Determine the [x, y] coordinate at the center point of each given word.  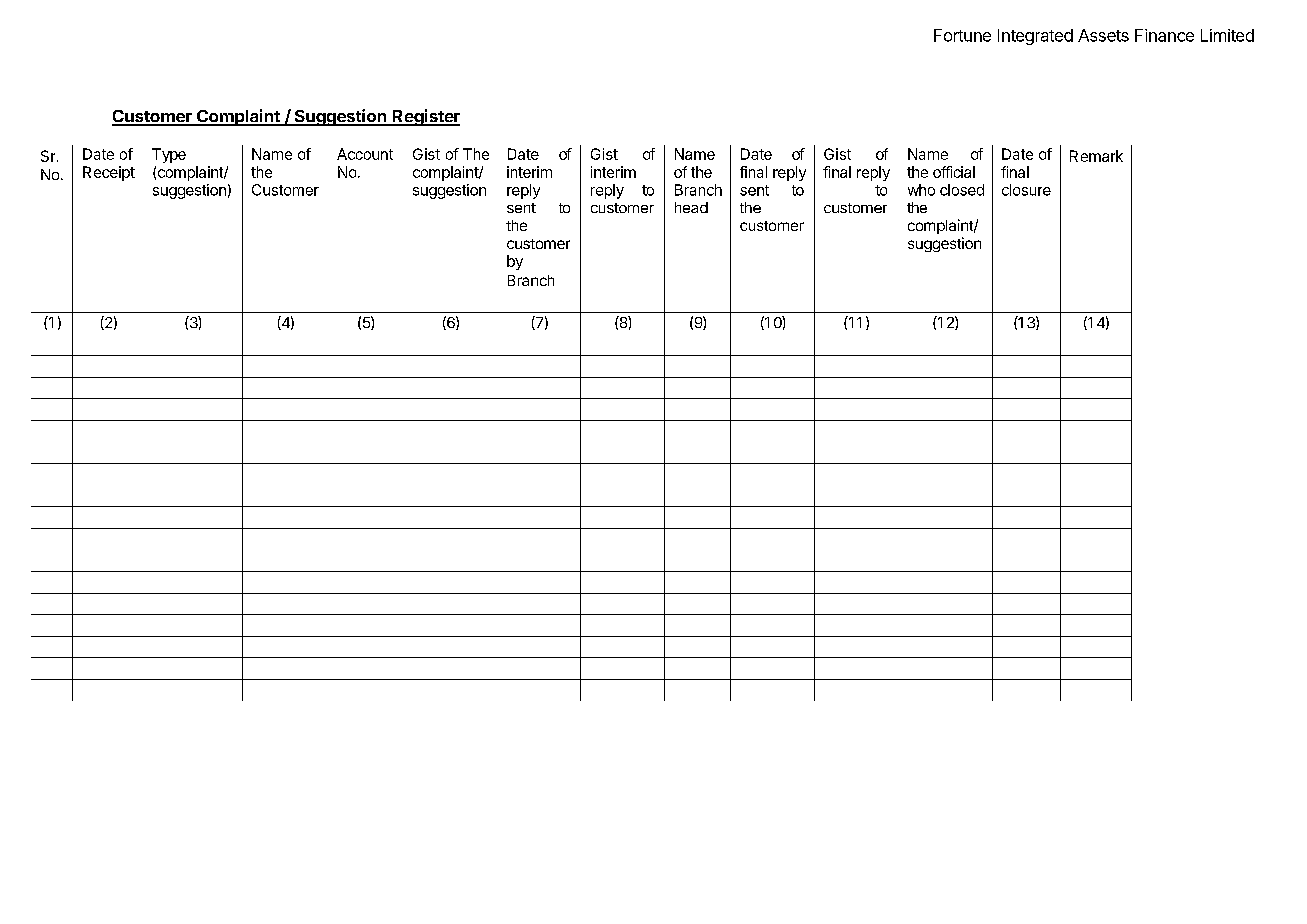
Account [365, 154]
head [691, 207]
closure [1026, 190]
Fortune [962, 35]
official [954, 172]
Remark [1096, 156]
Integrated [1035, 37]
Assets [1103, 35]
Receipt [109, 173]
